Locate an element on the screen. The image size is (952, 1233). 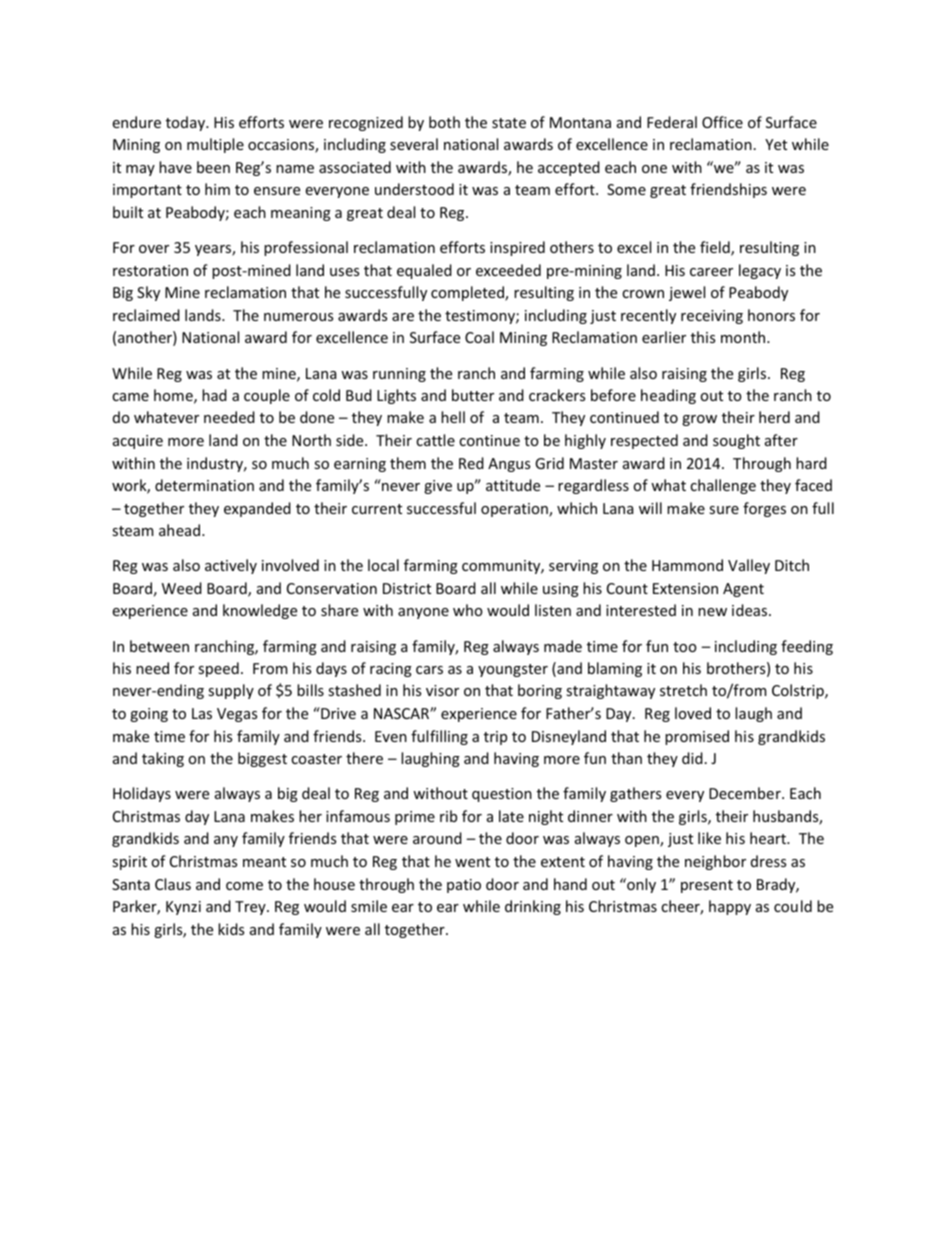
month is located at coordinates (744, 337).
